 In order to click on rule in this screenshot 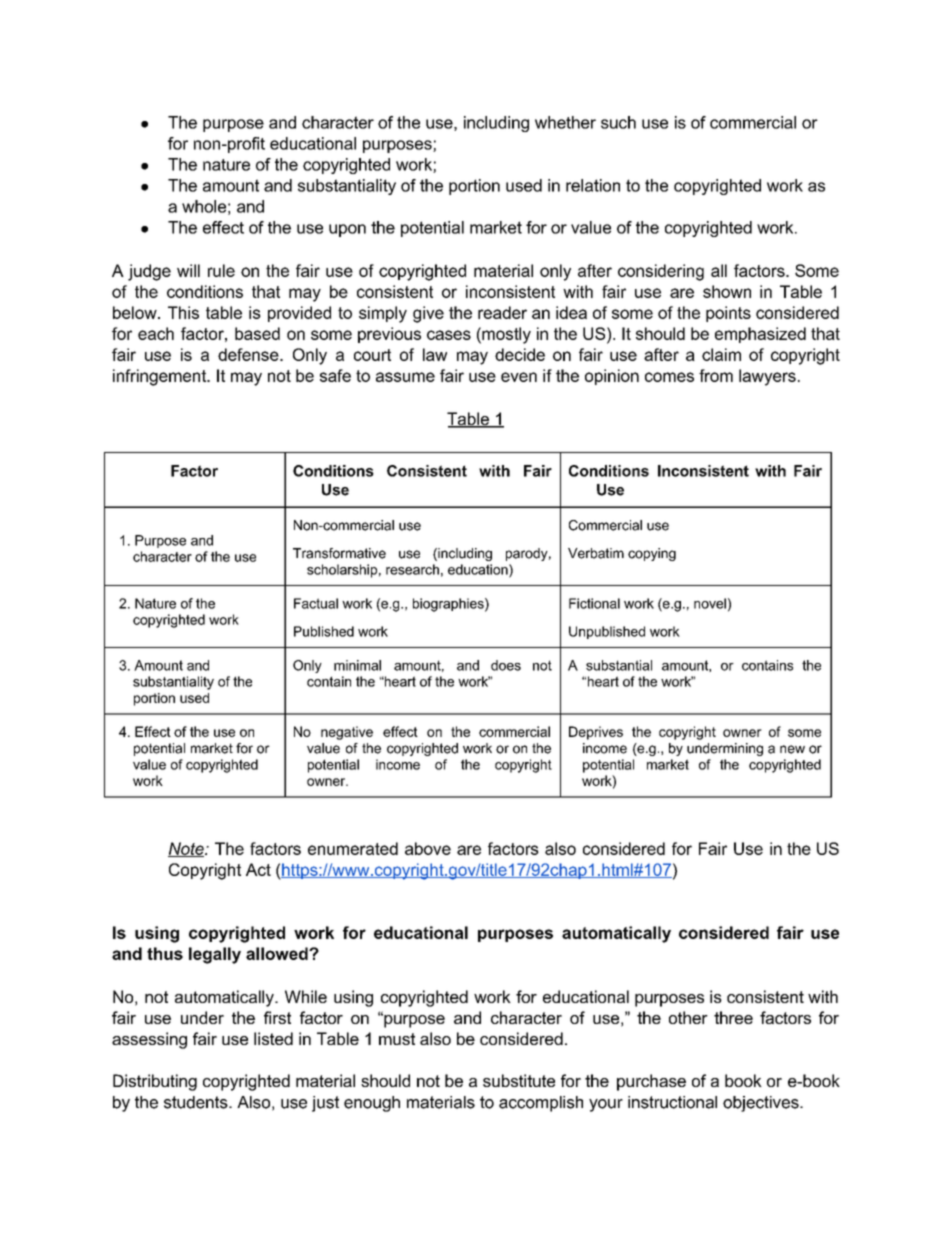, I will do `click(221, 270)`.
